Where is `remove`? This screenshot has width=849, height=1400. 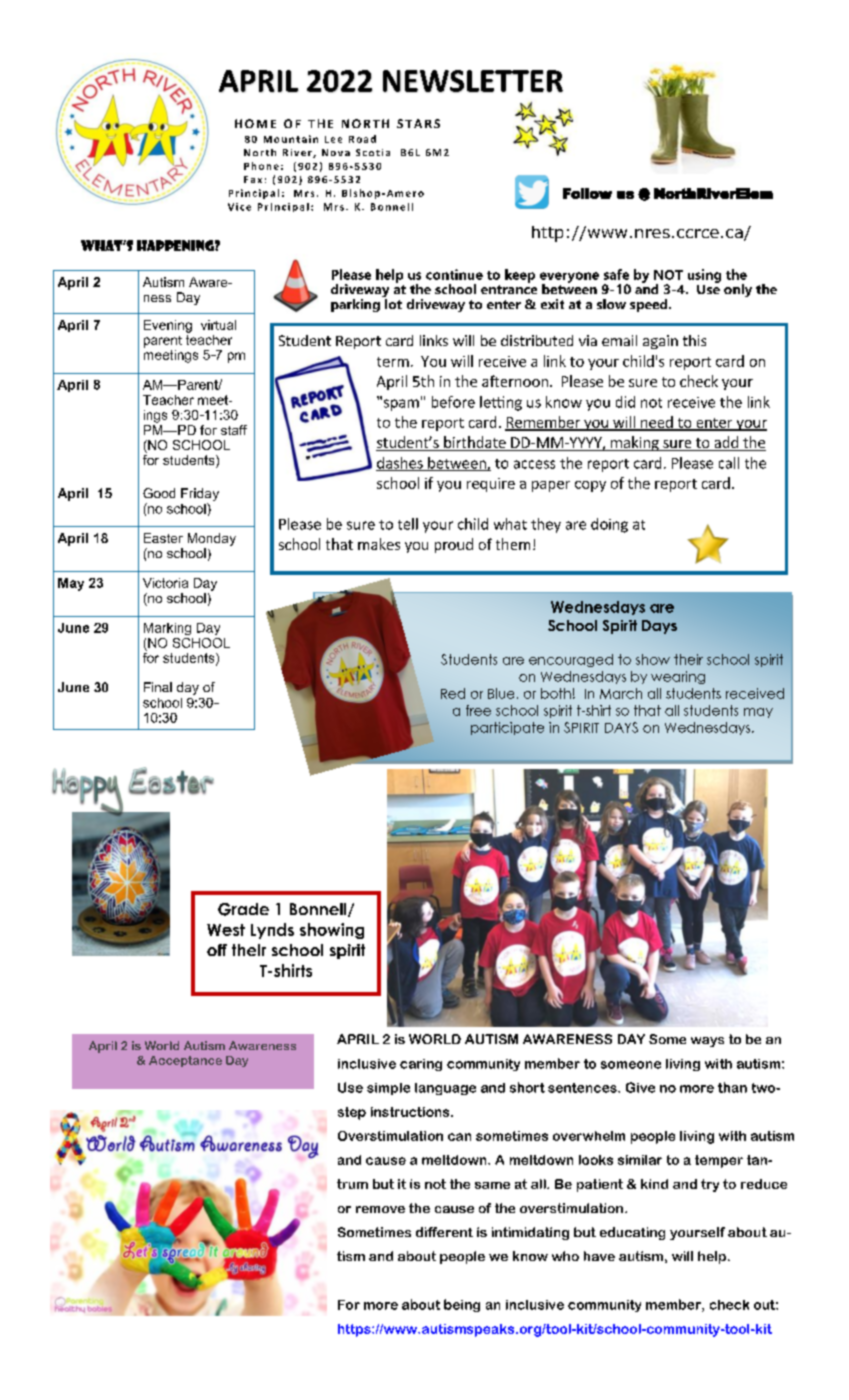
remove is located at coordinates (380, 1209).
